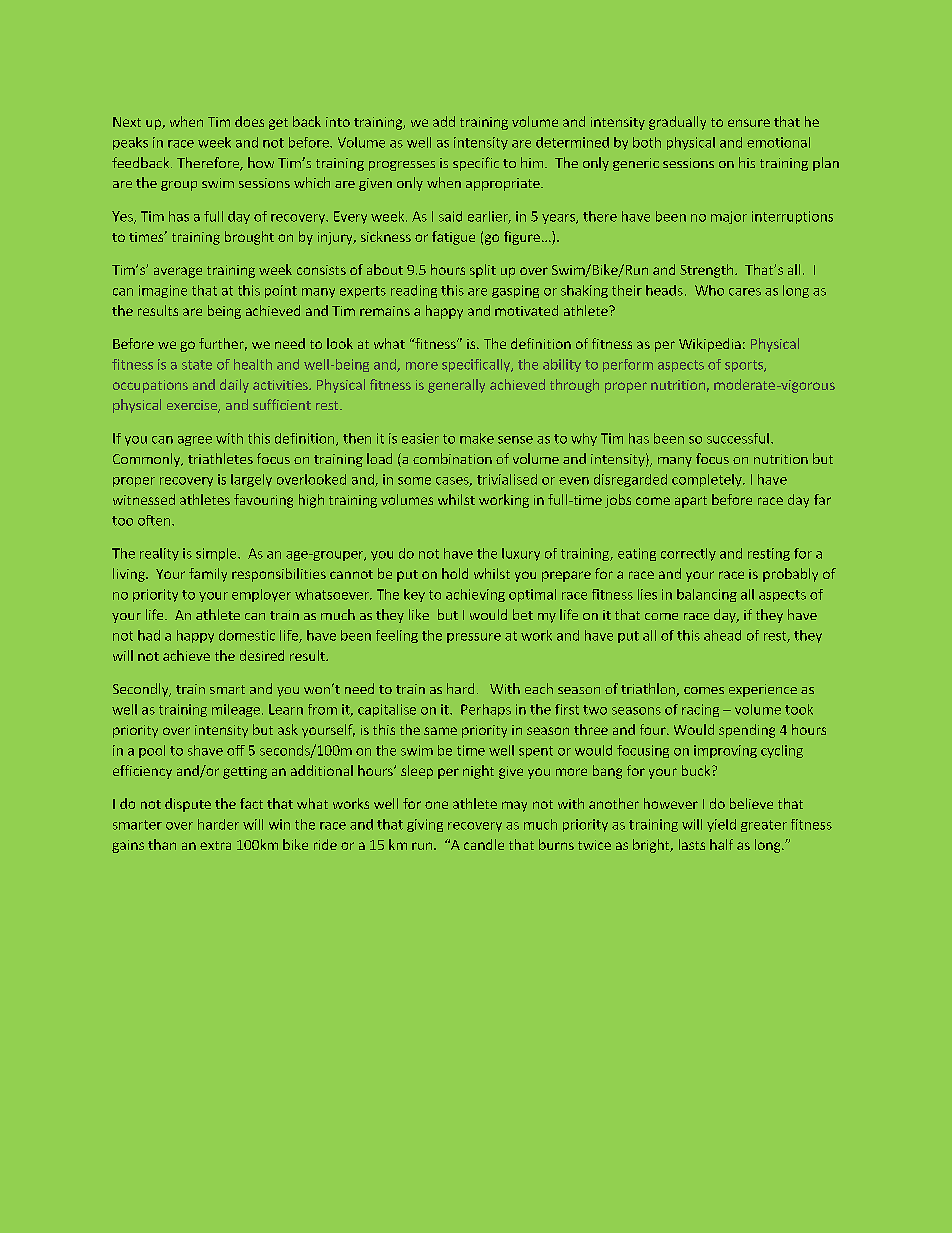  What do you see at coordinates (456, 386) in the screenshot?
I see `generally` at bounding box center [456, 386].
